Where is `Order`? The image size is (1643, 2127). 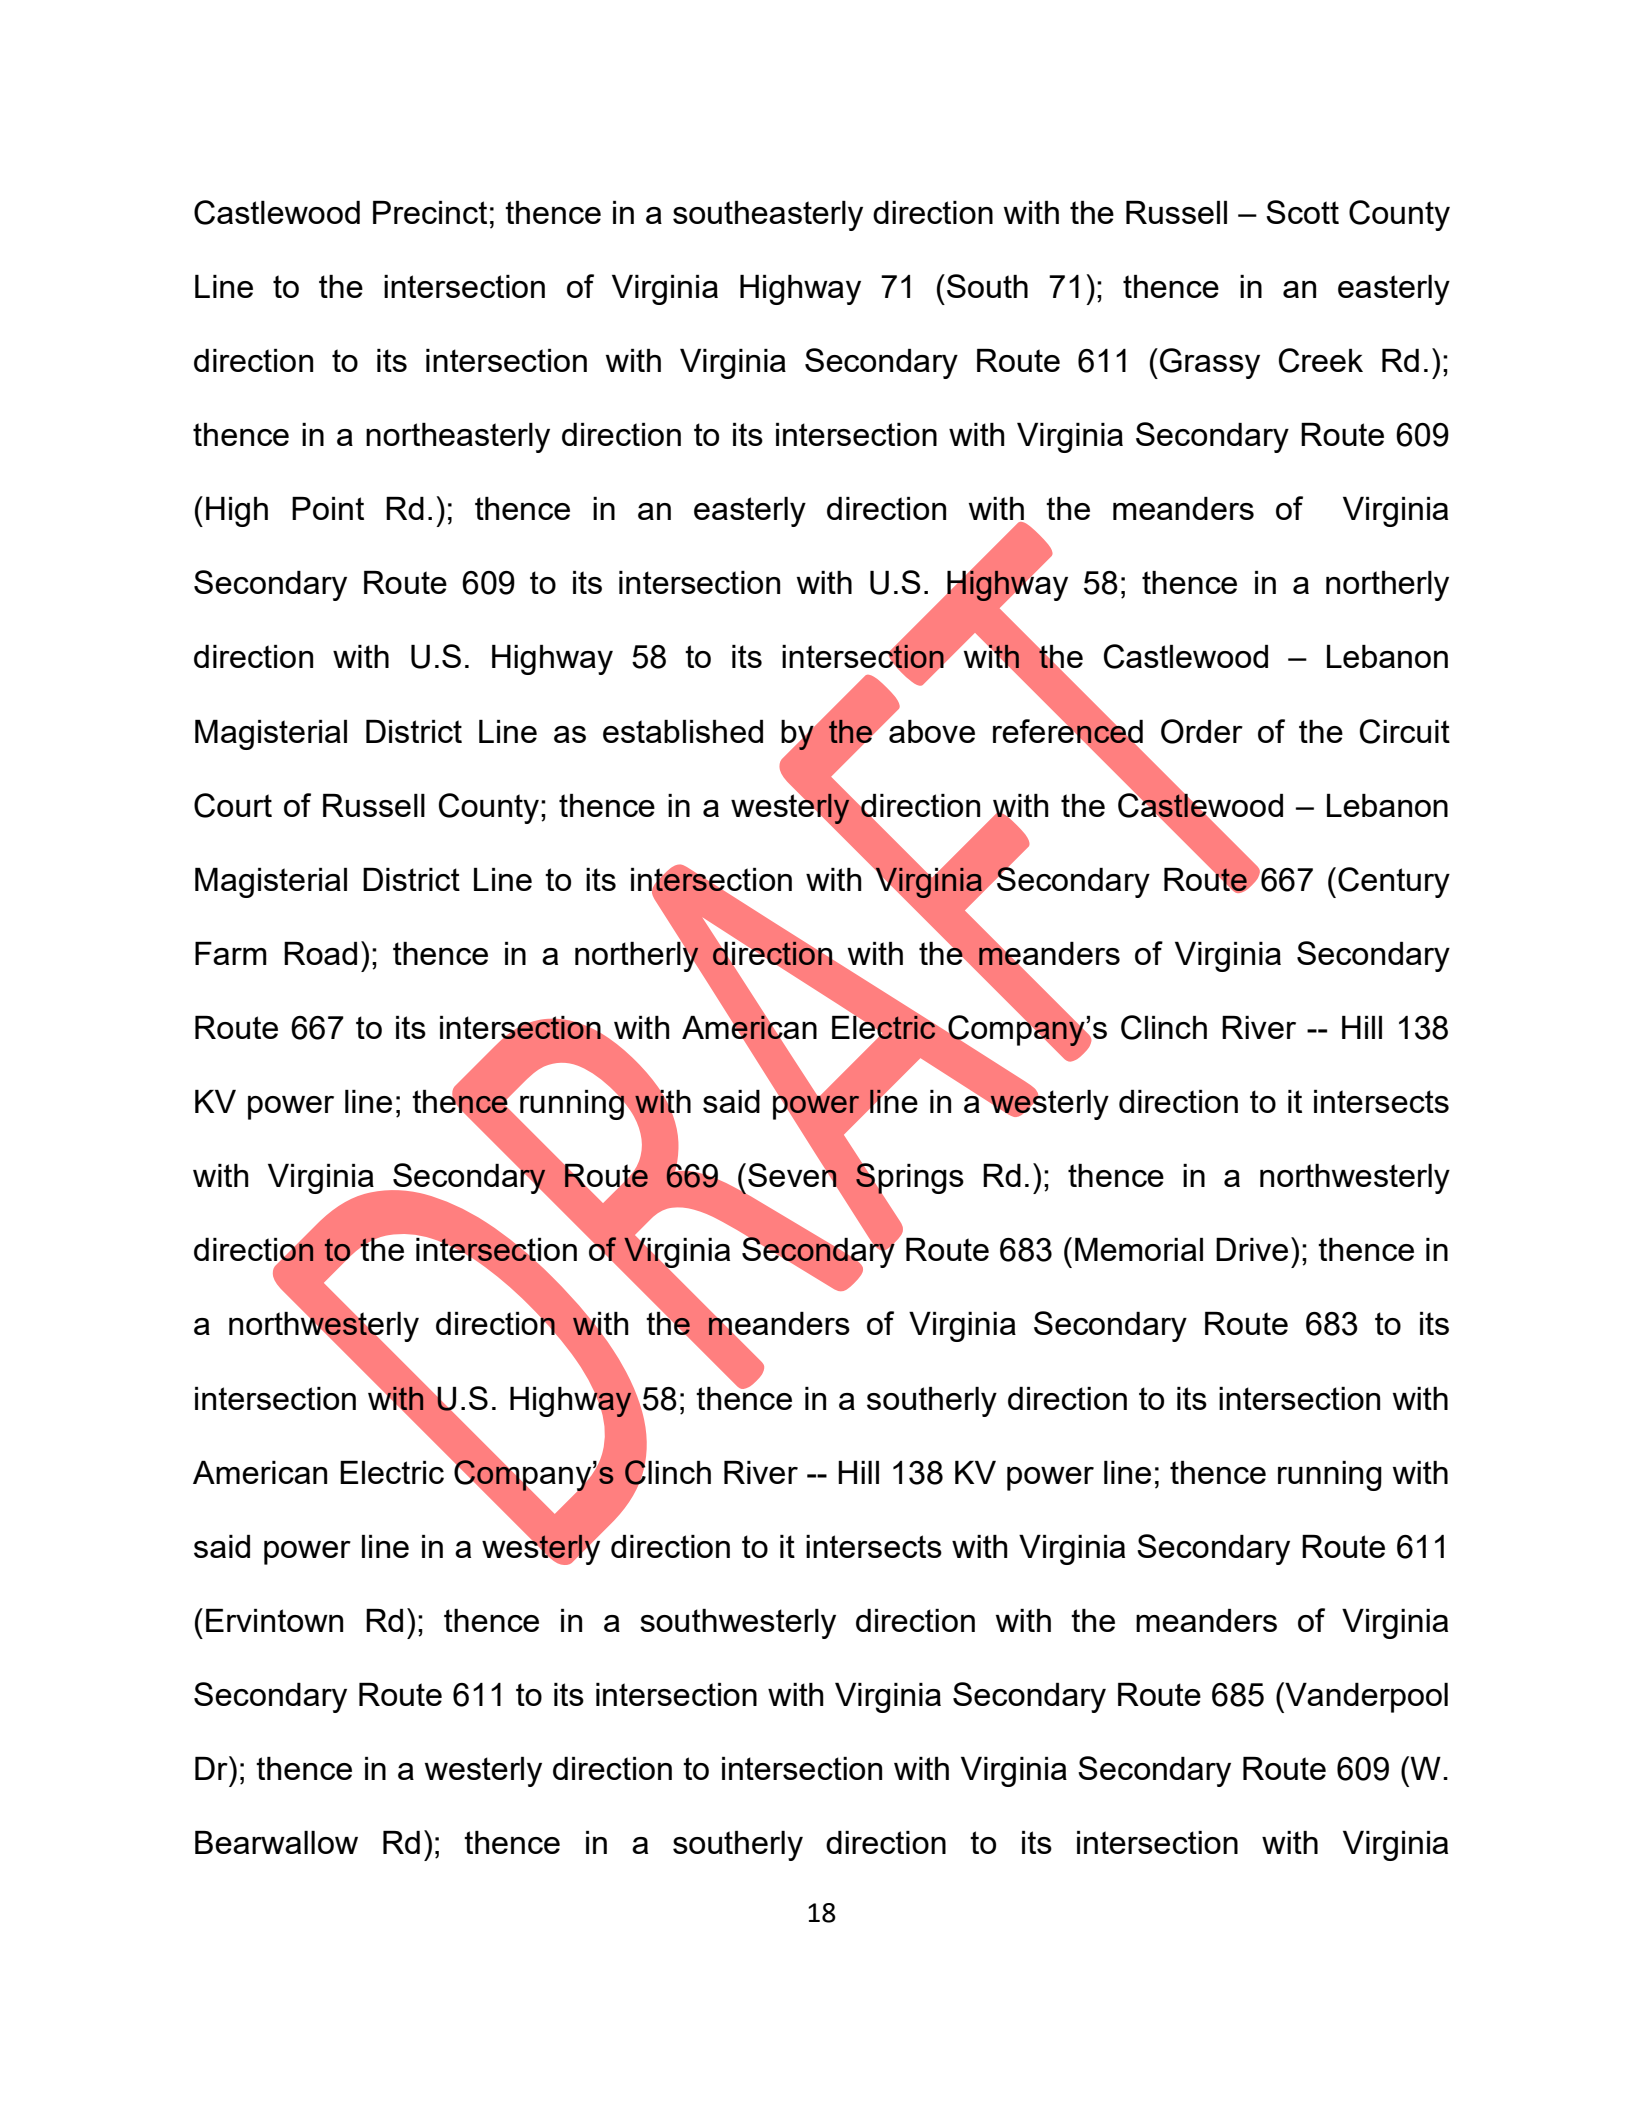
Order is located at coordinates (1202, 731).
